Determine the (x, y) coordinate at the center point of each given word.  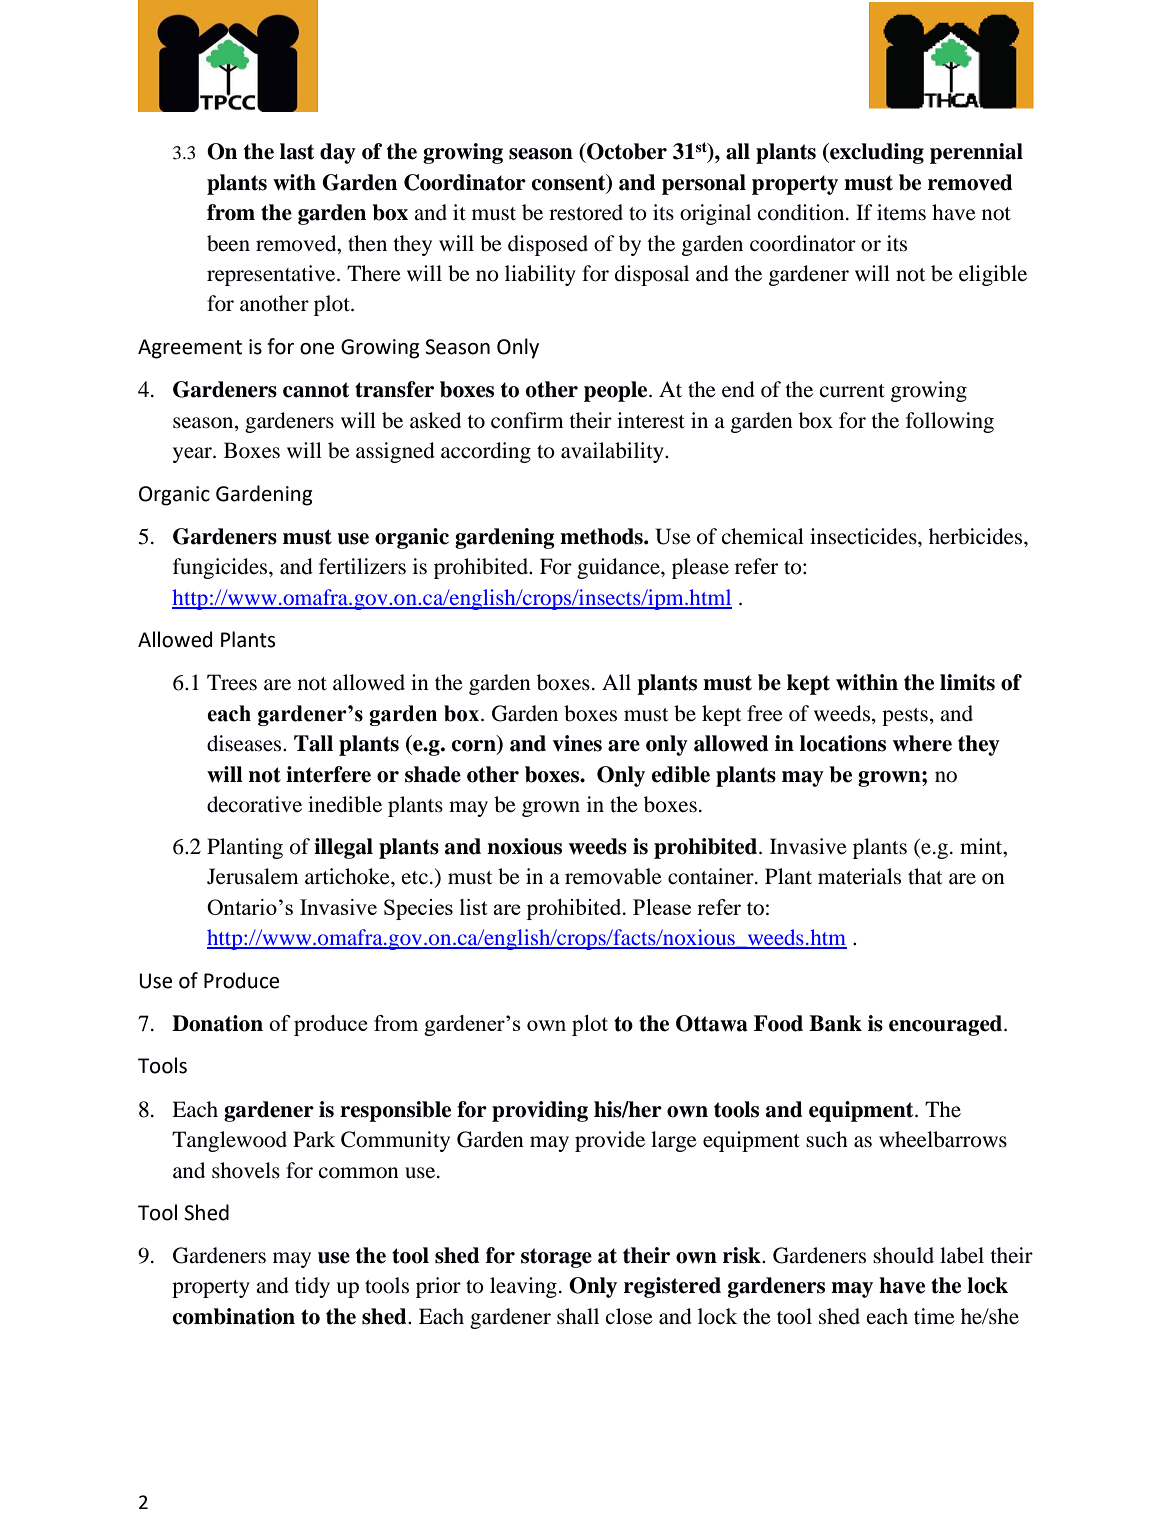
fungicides (221, 568)
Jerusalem (253, 876)
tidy (312, 1287)
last (297, 151)
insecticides (864, 536)
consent (570, 183)
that (925, 876)
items (901, 212)
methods (602, 536)
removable (613, 876)
